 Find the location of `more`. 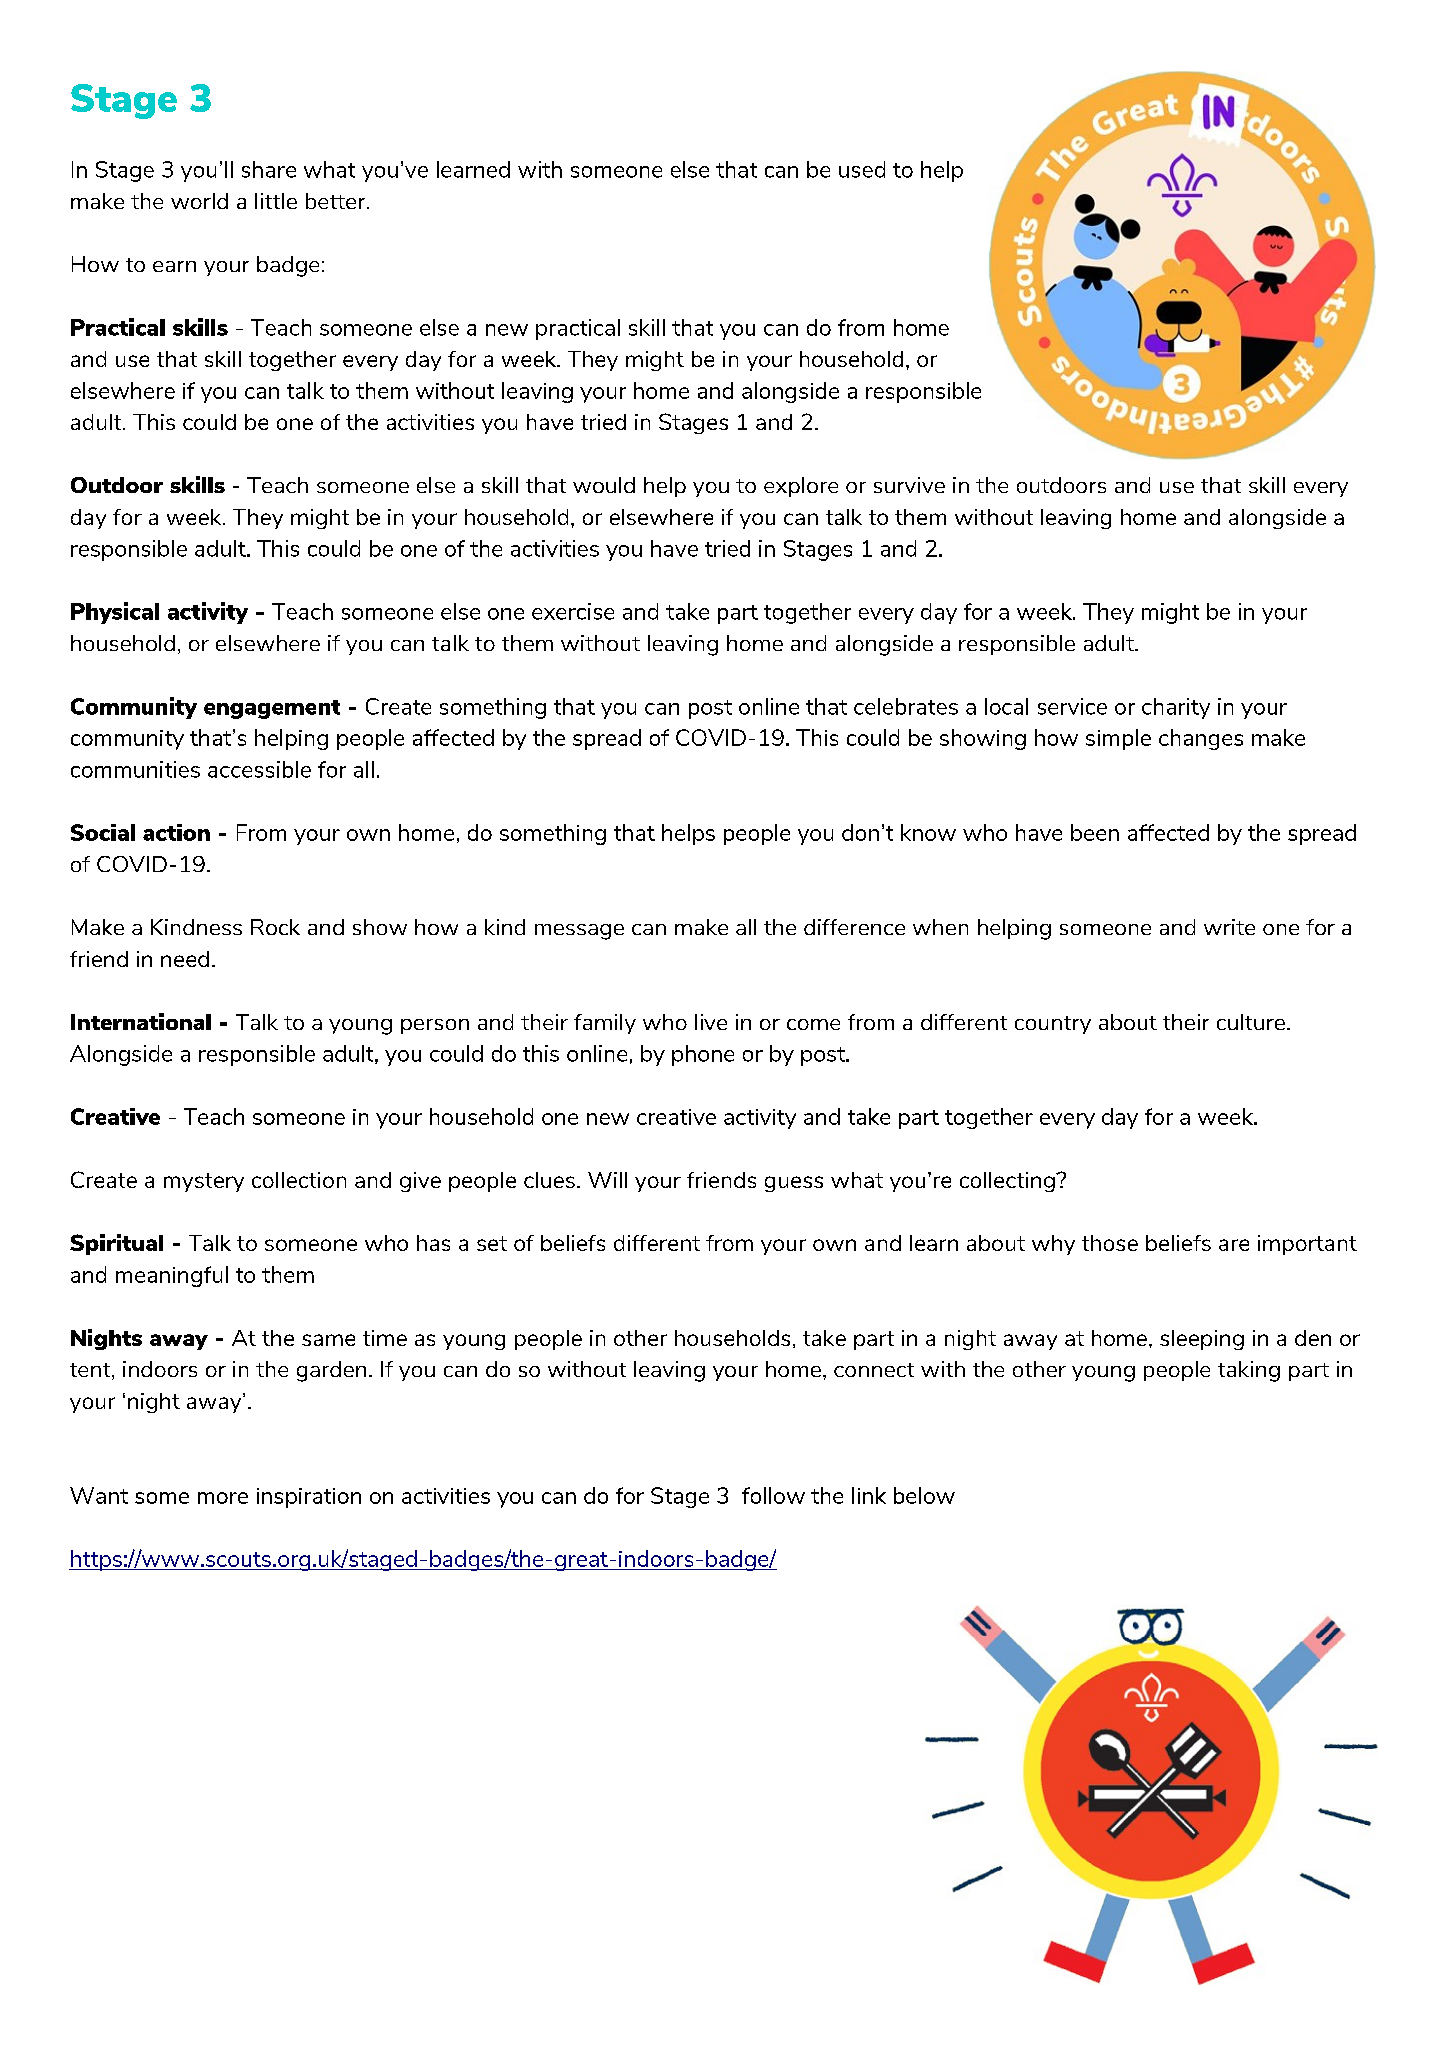

more is located at coordinates (223, 1498).
